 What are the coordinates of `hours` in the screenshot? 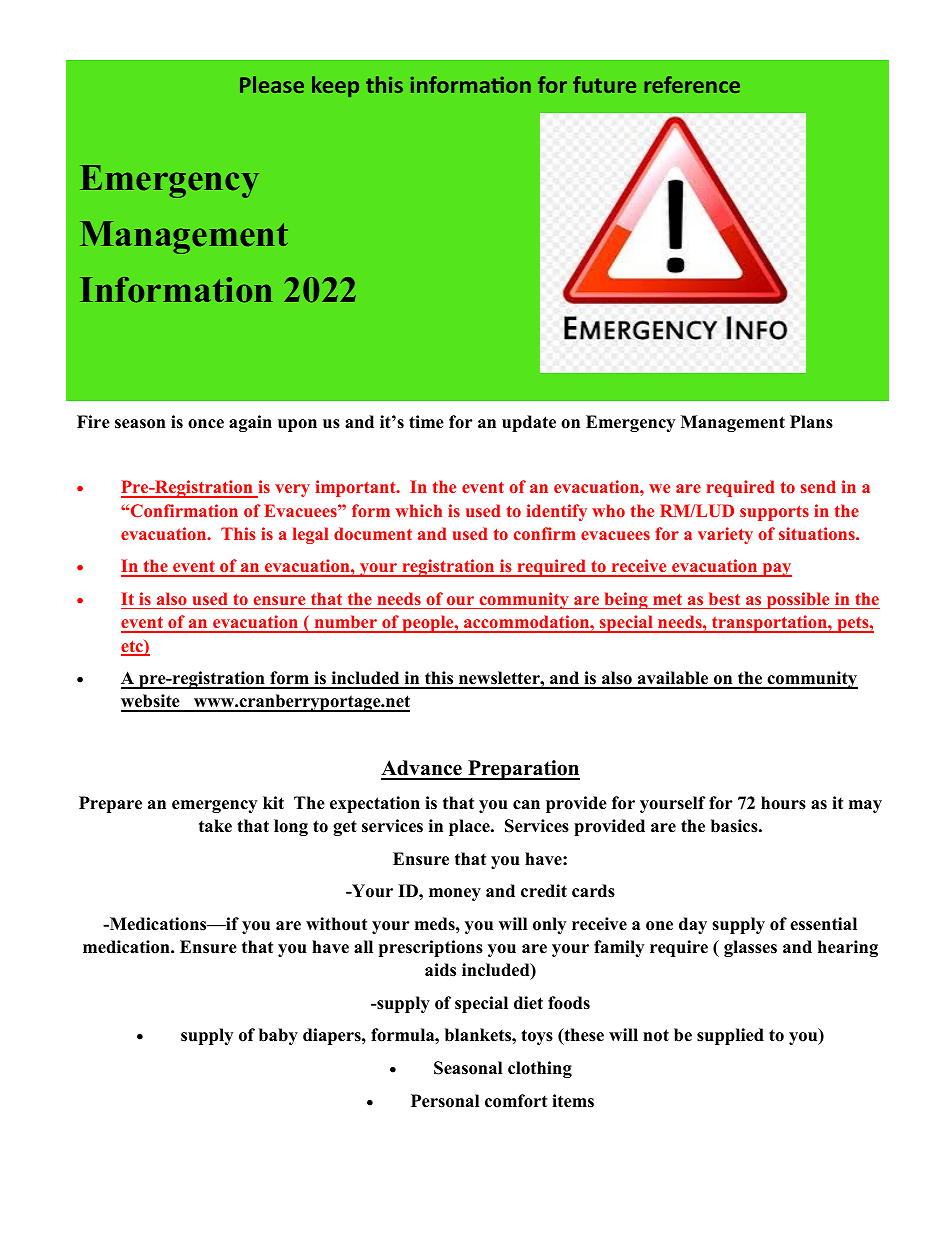 It's located at (783, 803).
